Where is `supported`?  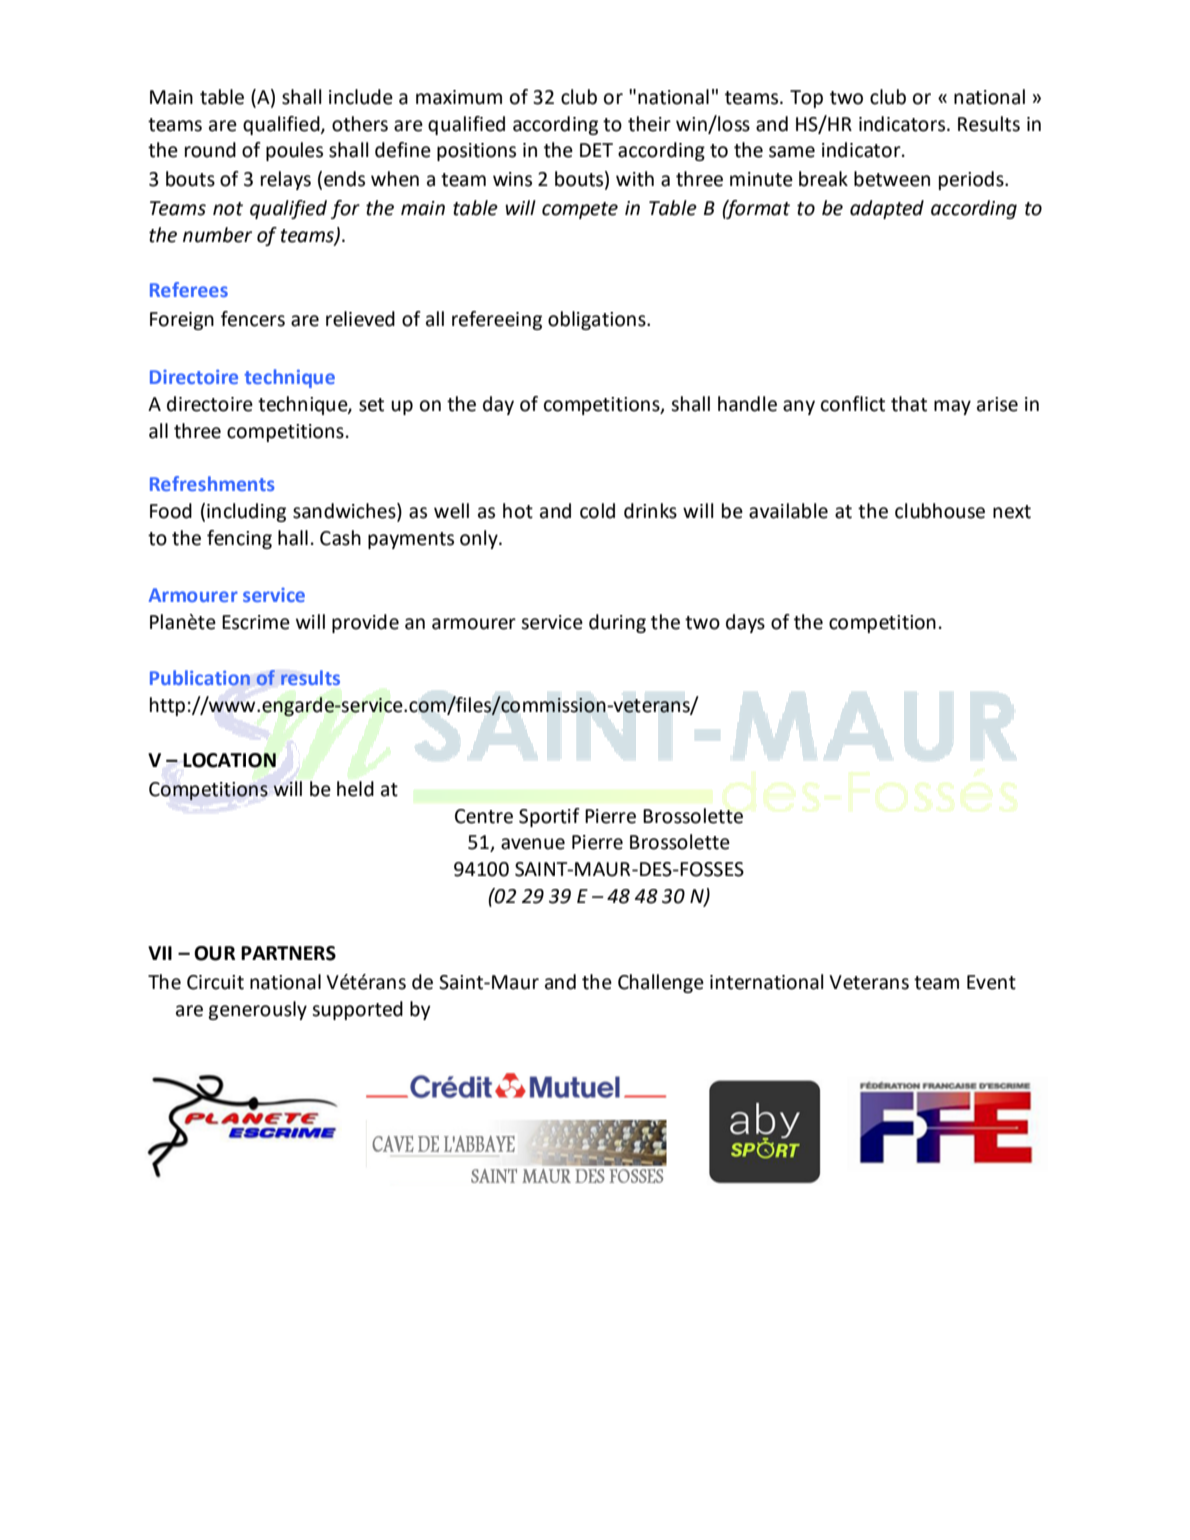
supported is located at coordinates (357, 1010).
